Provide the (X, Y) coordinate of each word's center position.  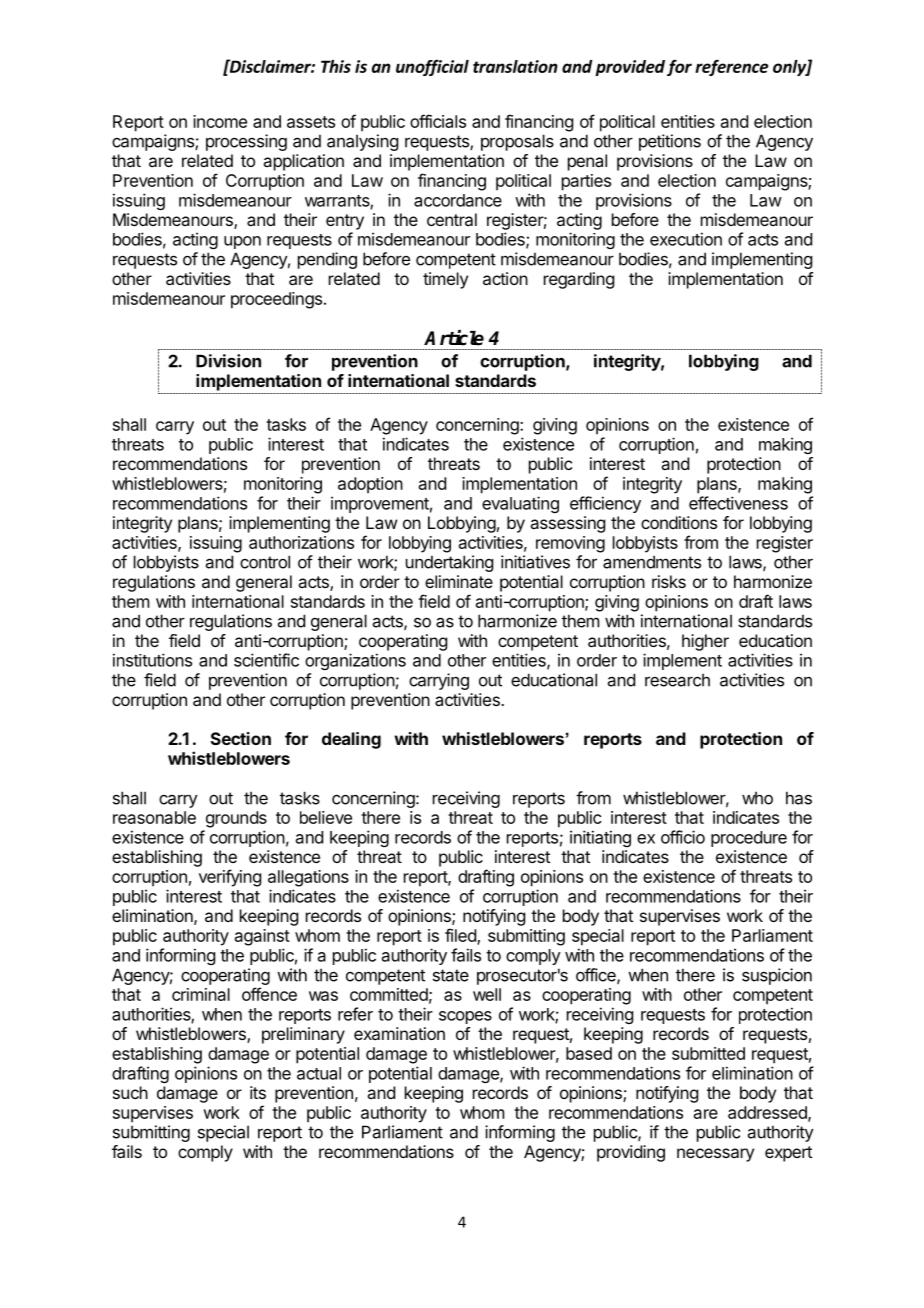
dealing (351, 740)
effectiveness (738, 503)
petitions (670, 142)
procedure (749, 839)
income (220, 121)
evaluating (520, 504)
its (258, 1092)
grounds (236, 819)
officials (438, 121)
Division (228, 361)
